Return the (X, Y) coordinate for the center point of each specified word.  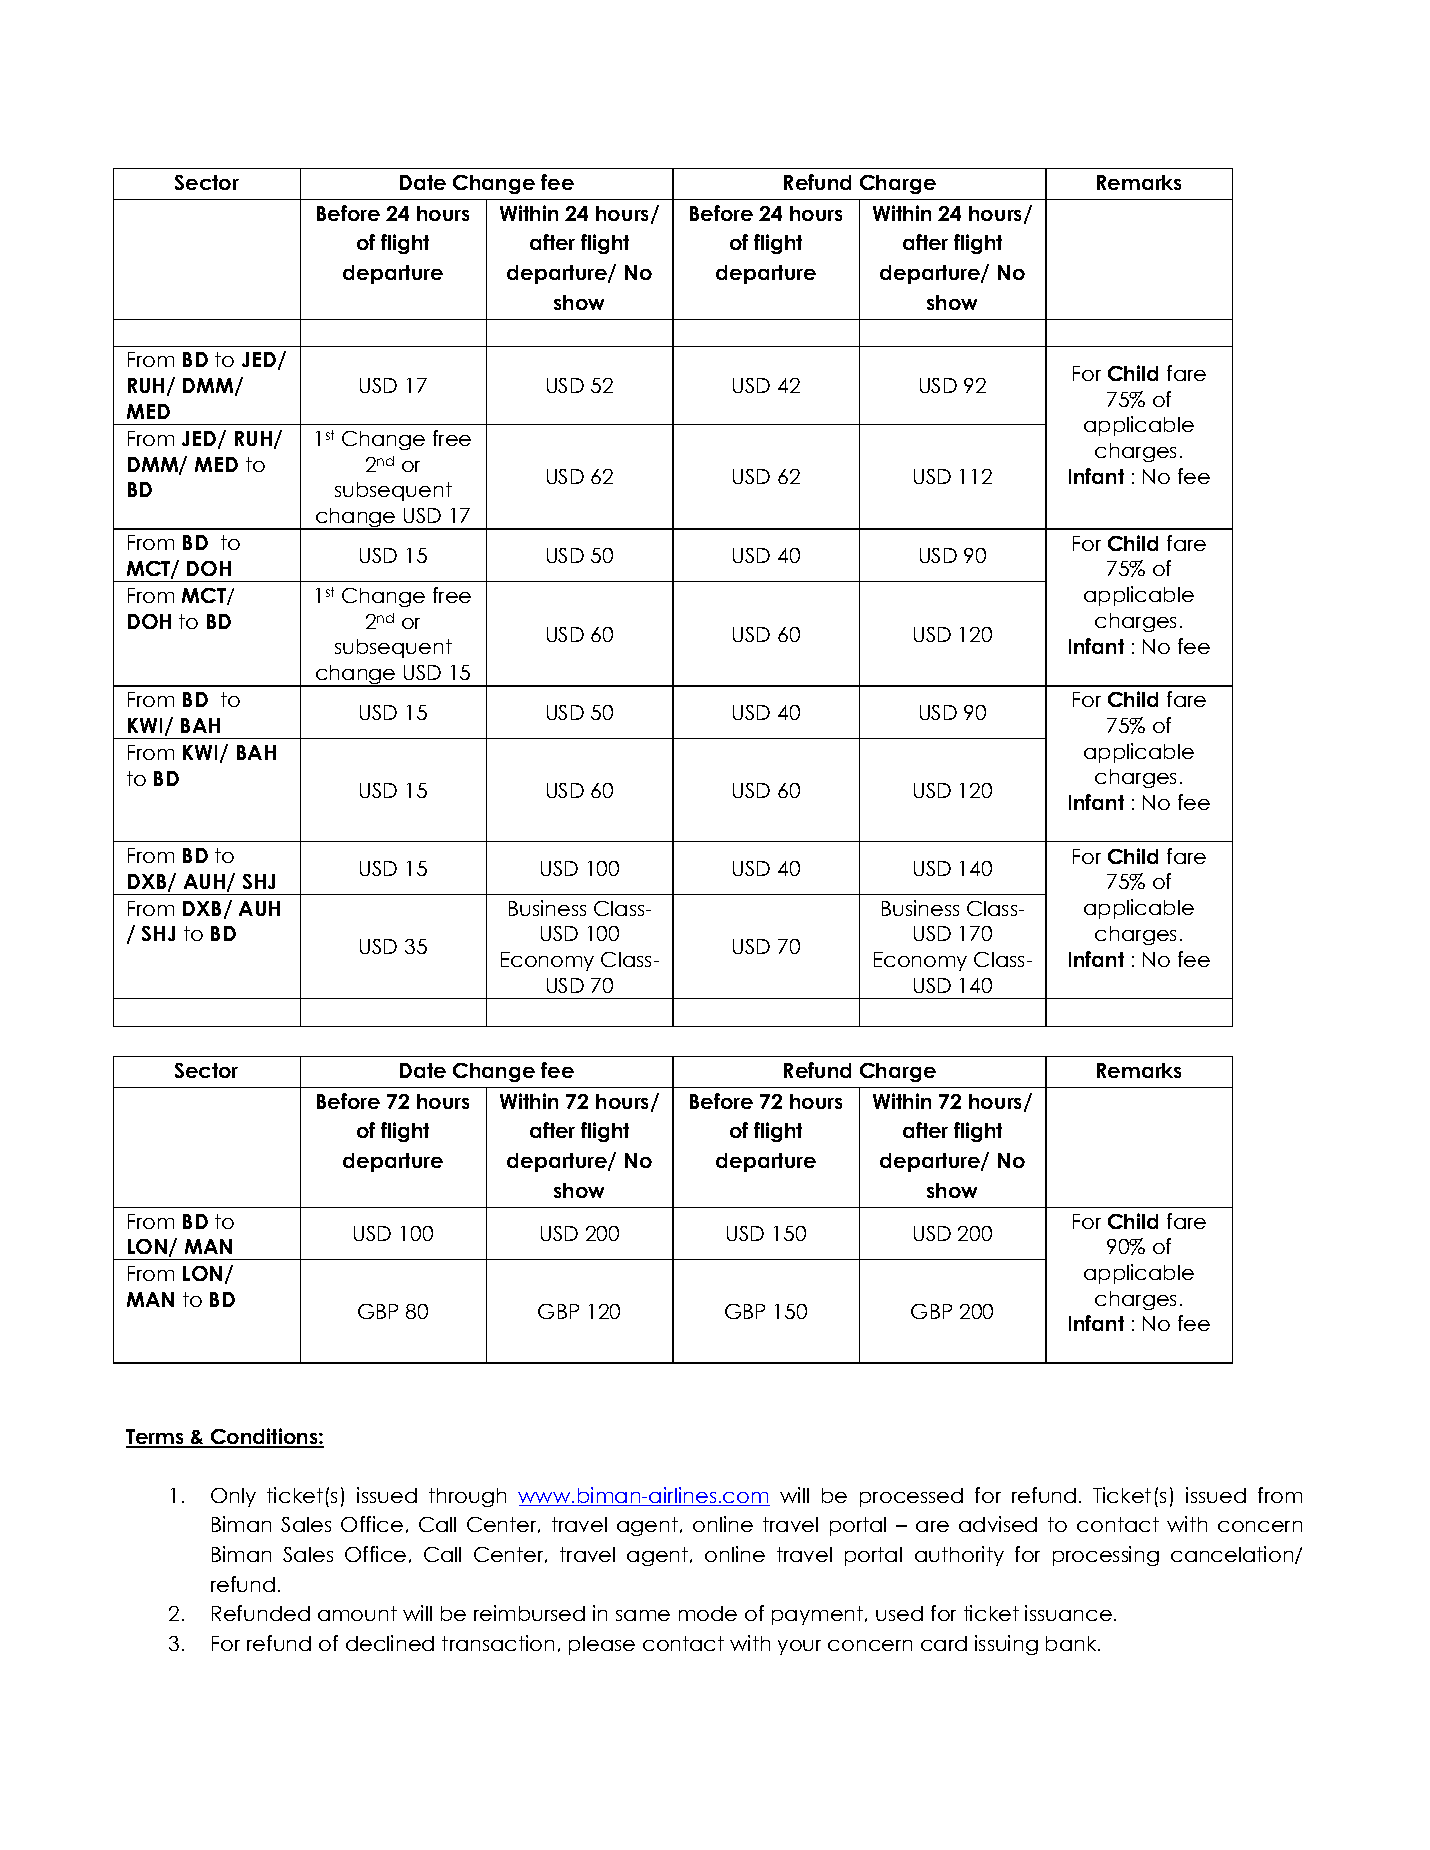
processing (1106, 1556)
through (467, 1497)
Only (233, 1497)
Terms (156, 1438)
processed (911, 1497)
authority (959, 1556)
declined (390, 1643)
